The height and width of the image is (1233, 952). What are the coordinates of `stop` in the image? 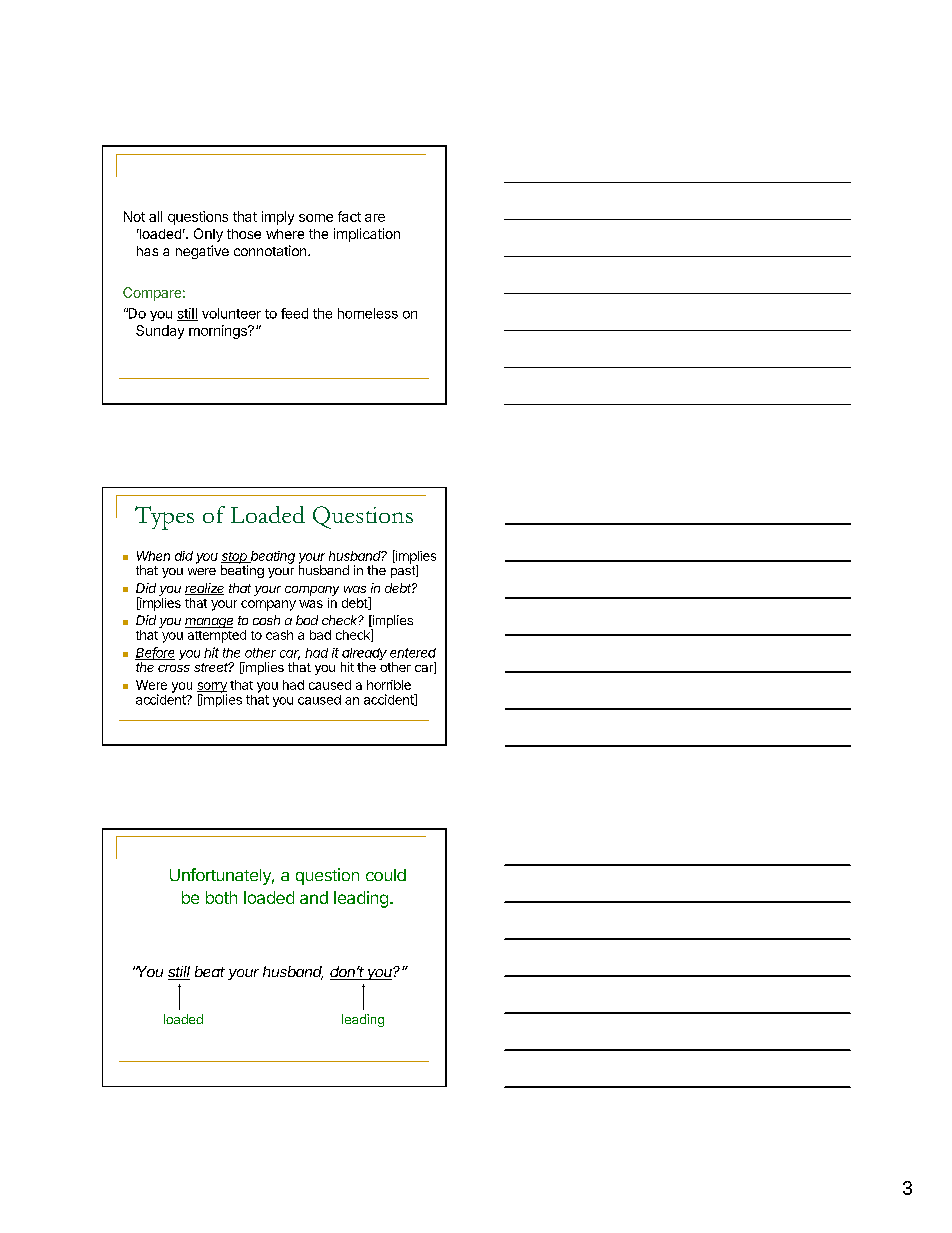 It's located at (235, 559).
